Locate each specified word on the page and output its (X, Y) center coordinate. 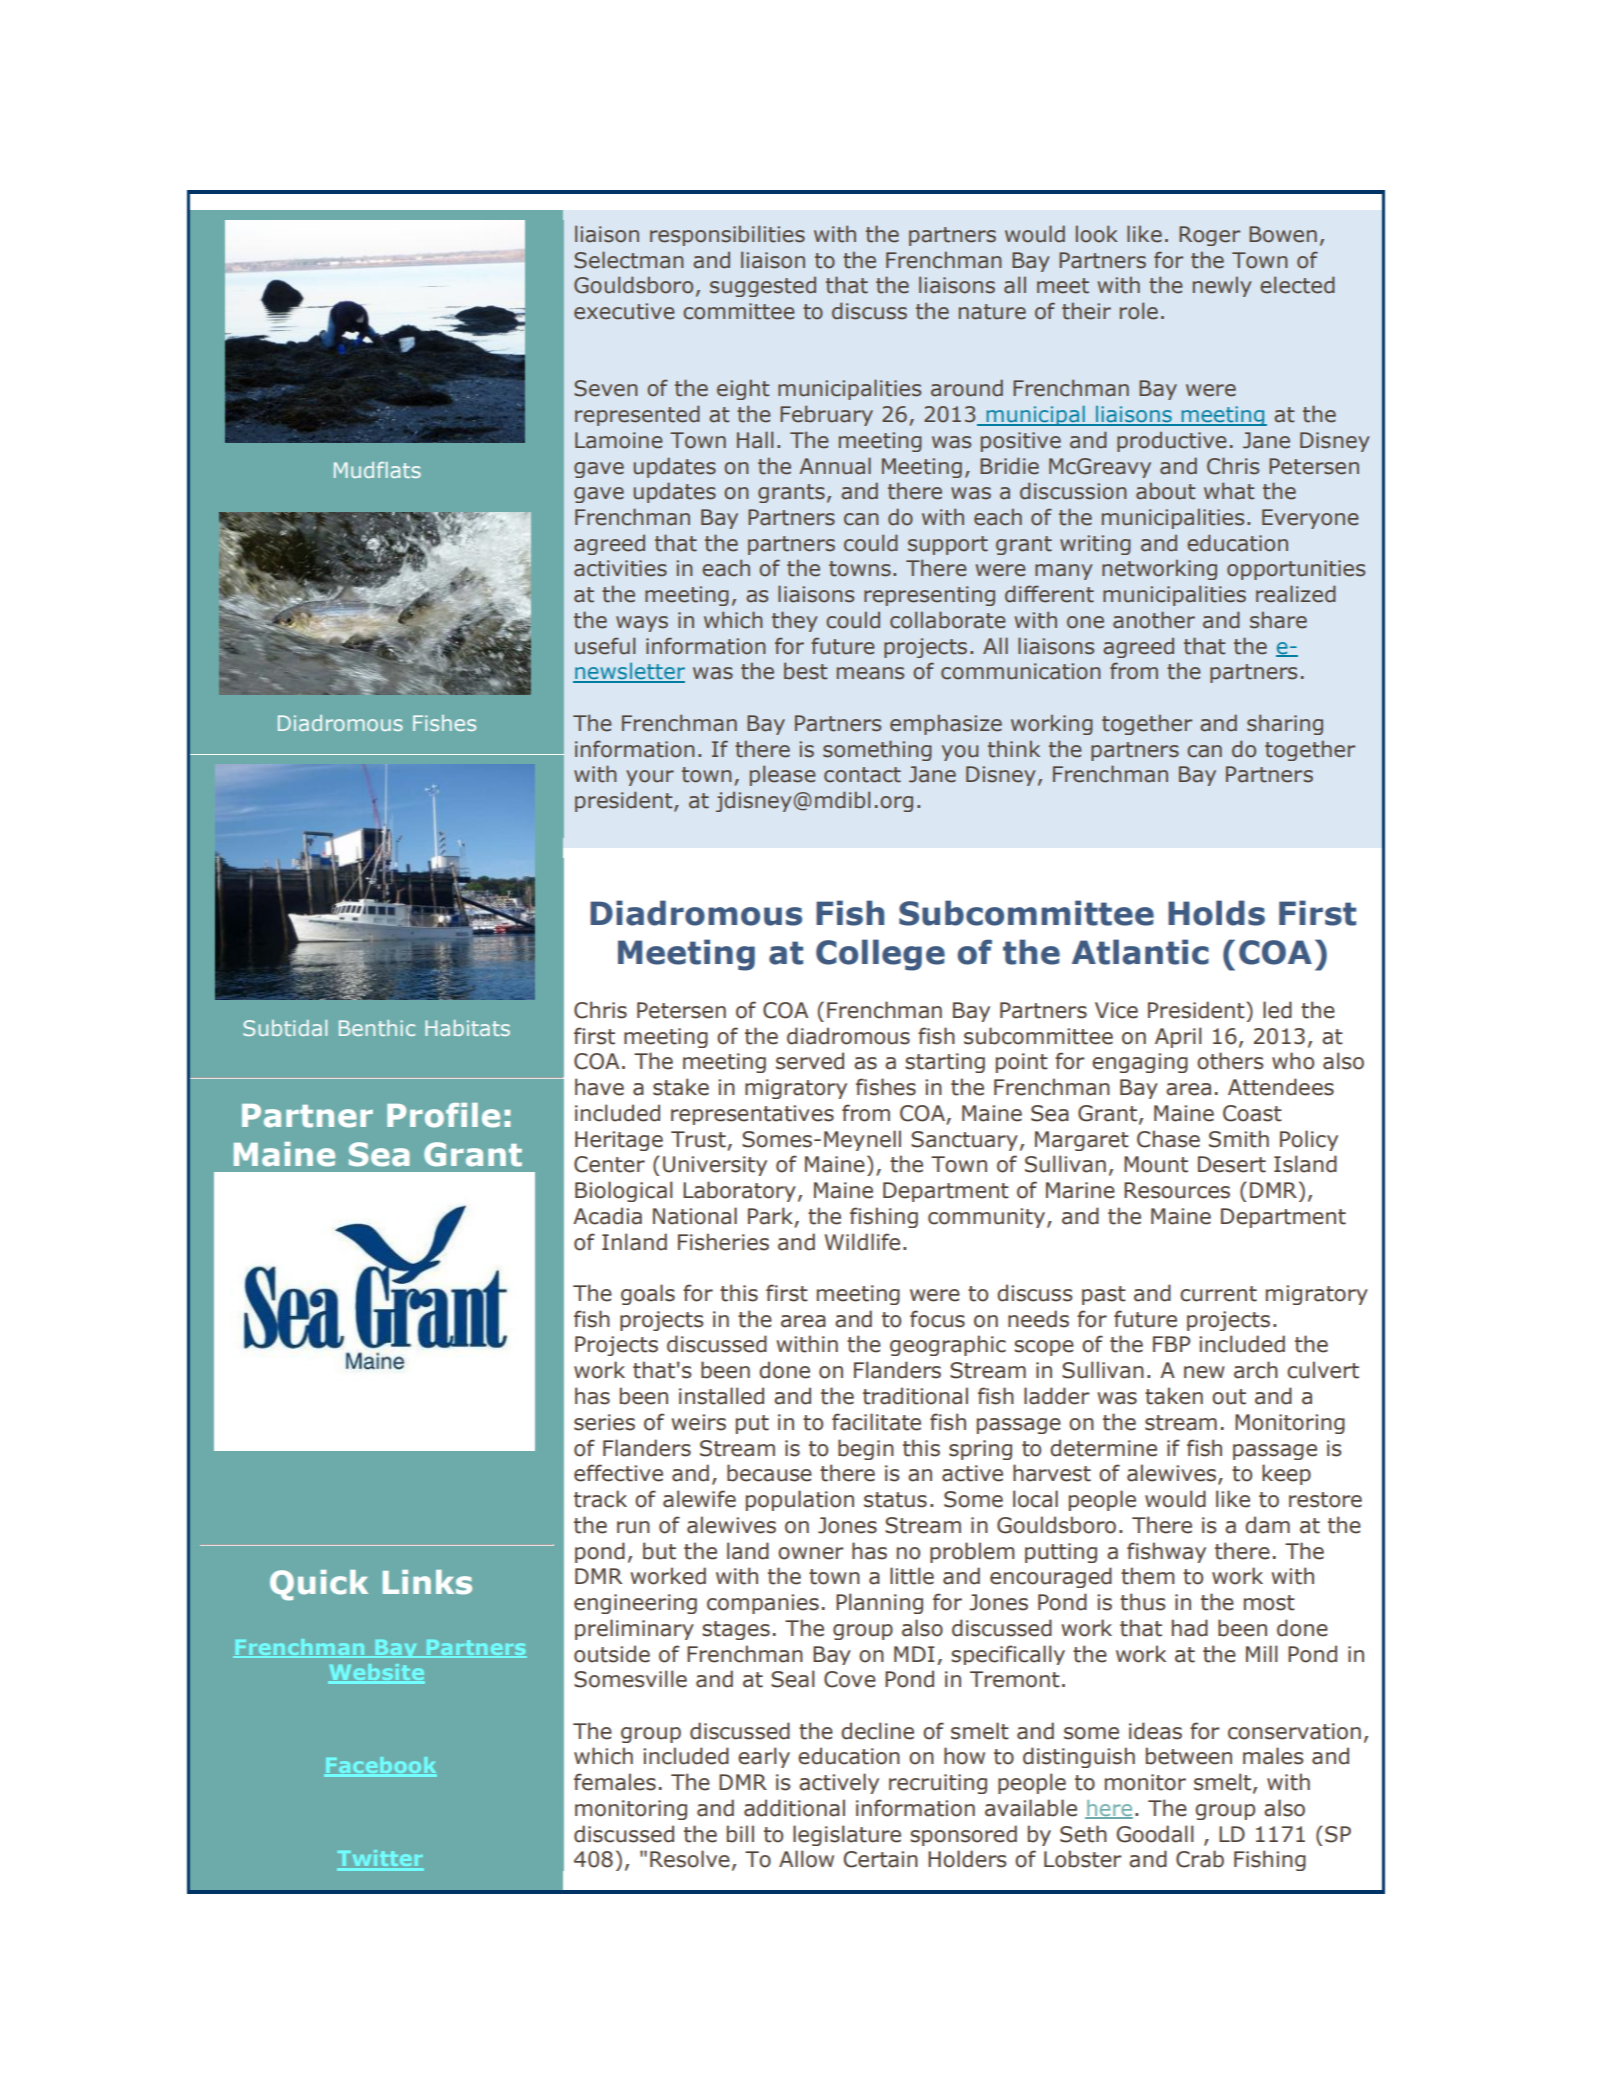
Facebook (380, 1766)
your (650, 778)
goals (648, 1294)
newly (1222, 286)
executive (624, 311)
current (1218, 1294)
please (783, 775)
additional (794, 1808)
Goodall (1155, 1834)
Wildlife (862, 1242)
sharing (1285, 724)
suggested (763, 286)
